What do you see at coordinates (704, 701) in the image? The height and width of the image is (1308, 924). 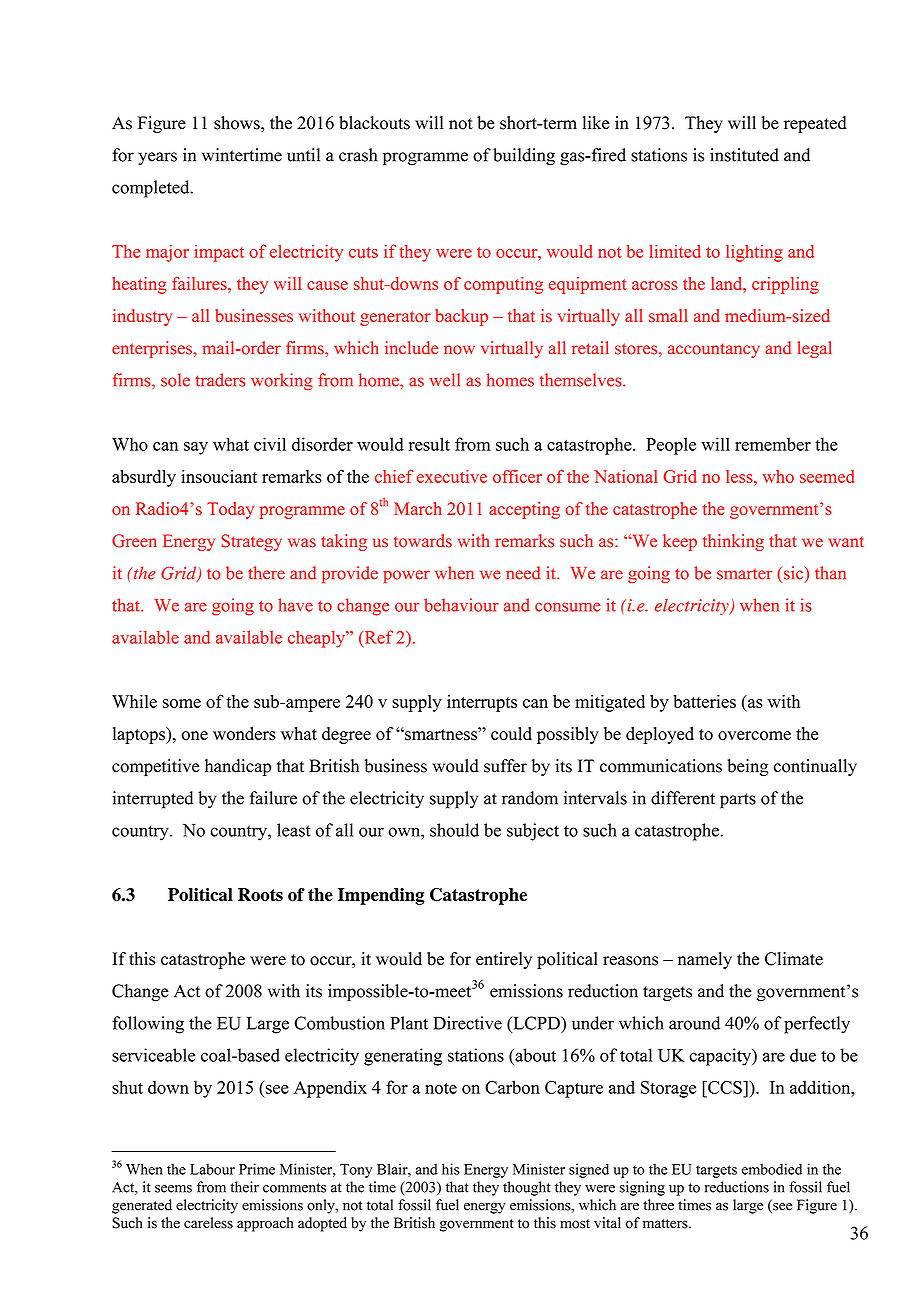 I see `batteries` at bounding box center [704, 701].
